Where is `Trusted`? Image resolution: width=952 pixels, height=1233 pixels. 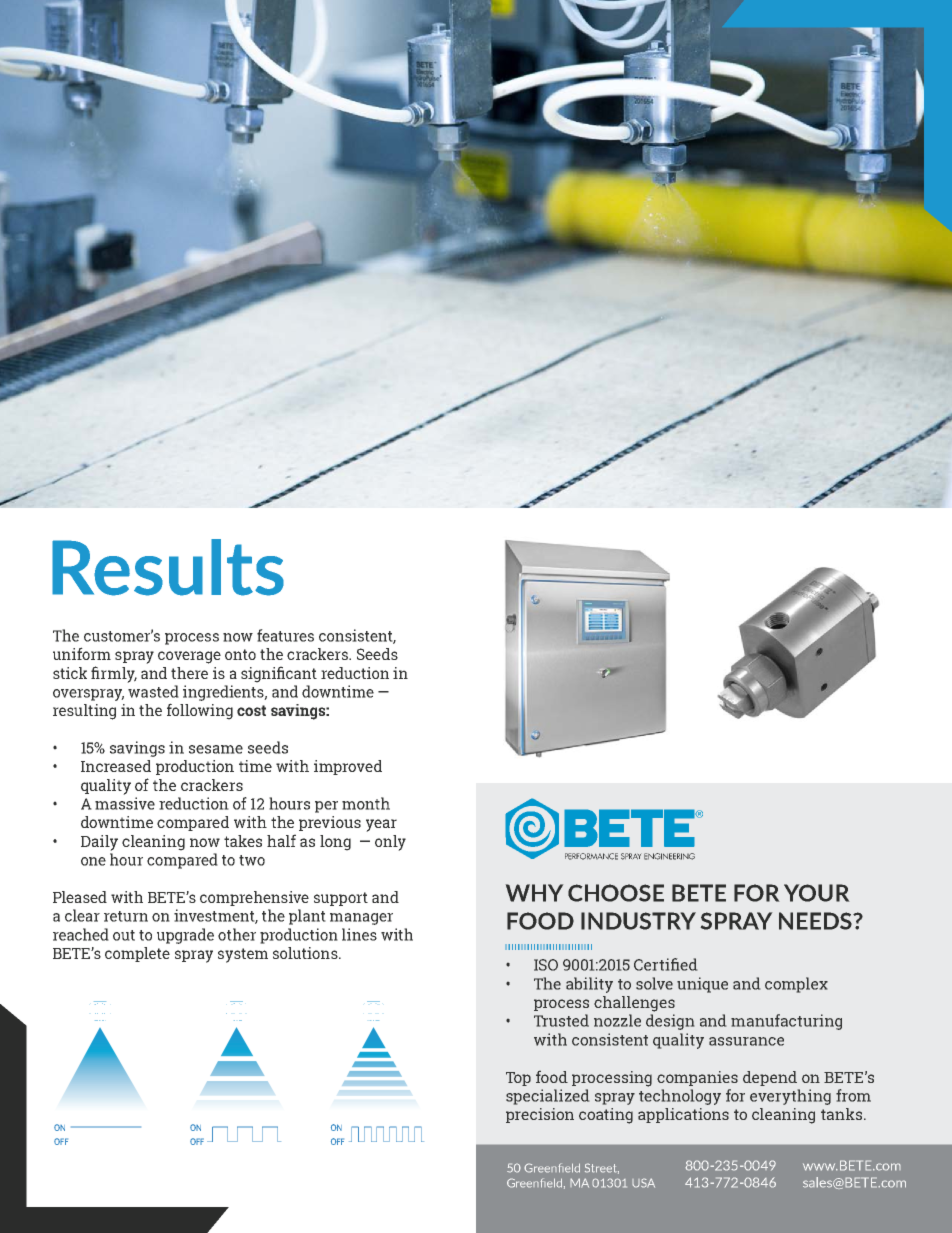 Trusted is located at coordinates (561, 1020).
